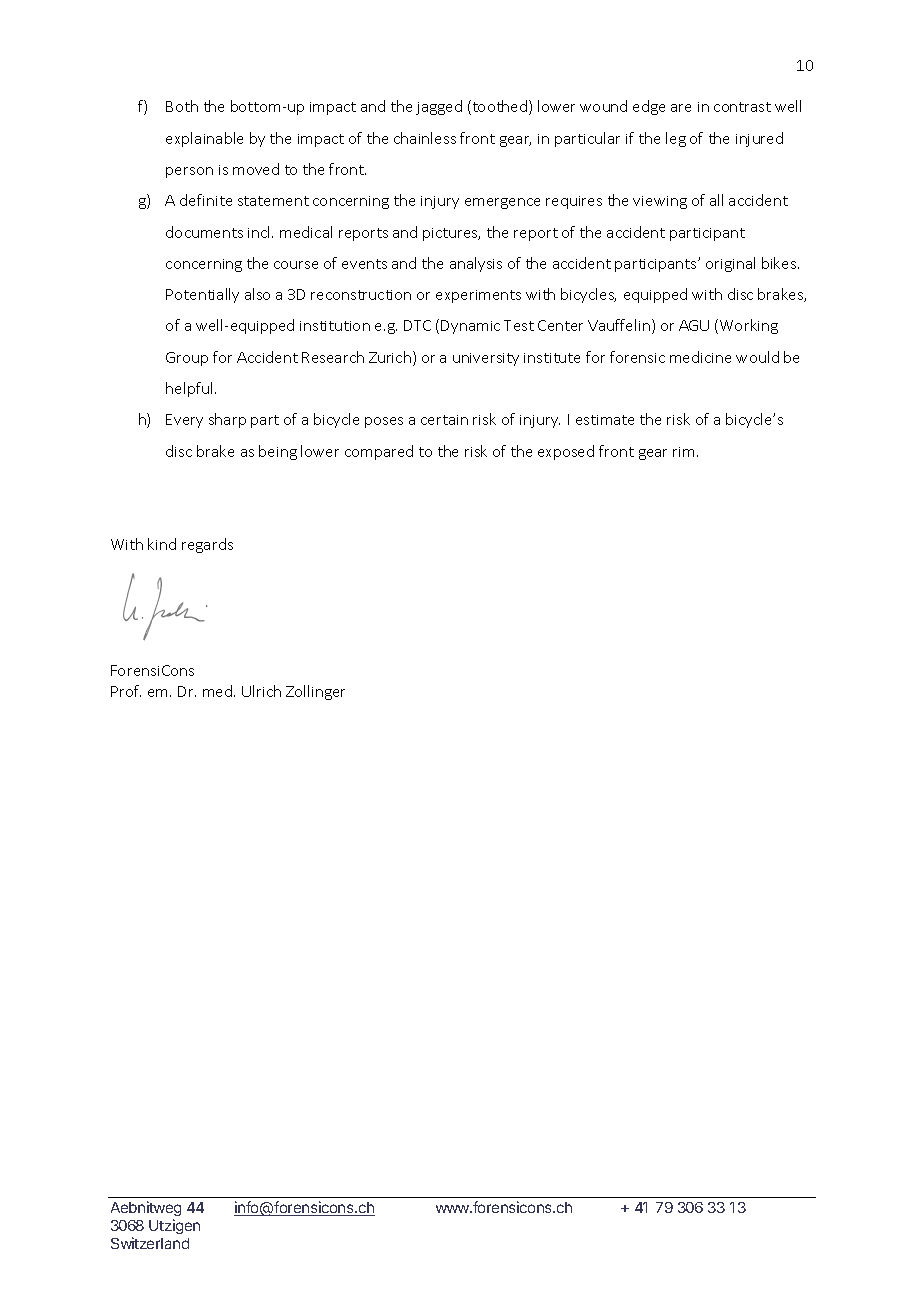  I want to click on explainable, so click(204, 139).
